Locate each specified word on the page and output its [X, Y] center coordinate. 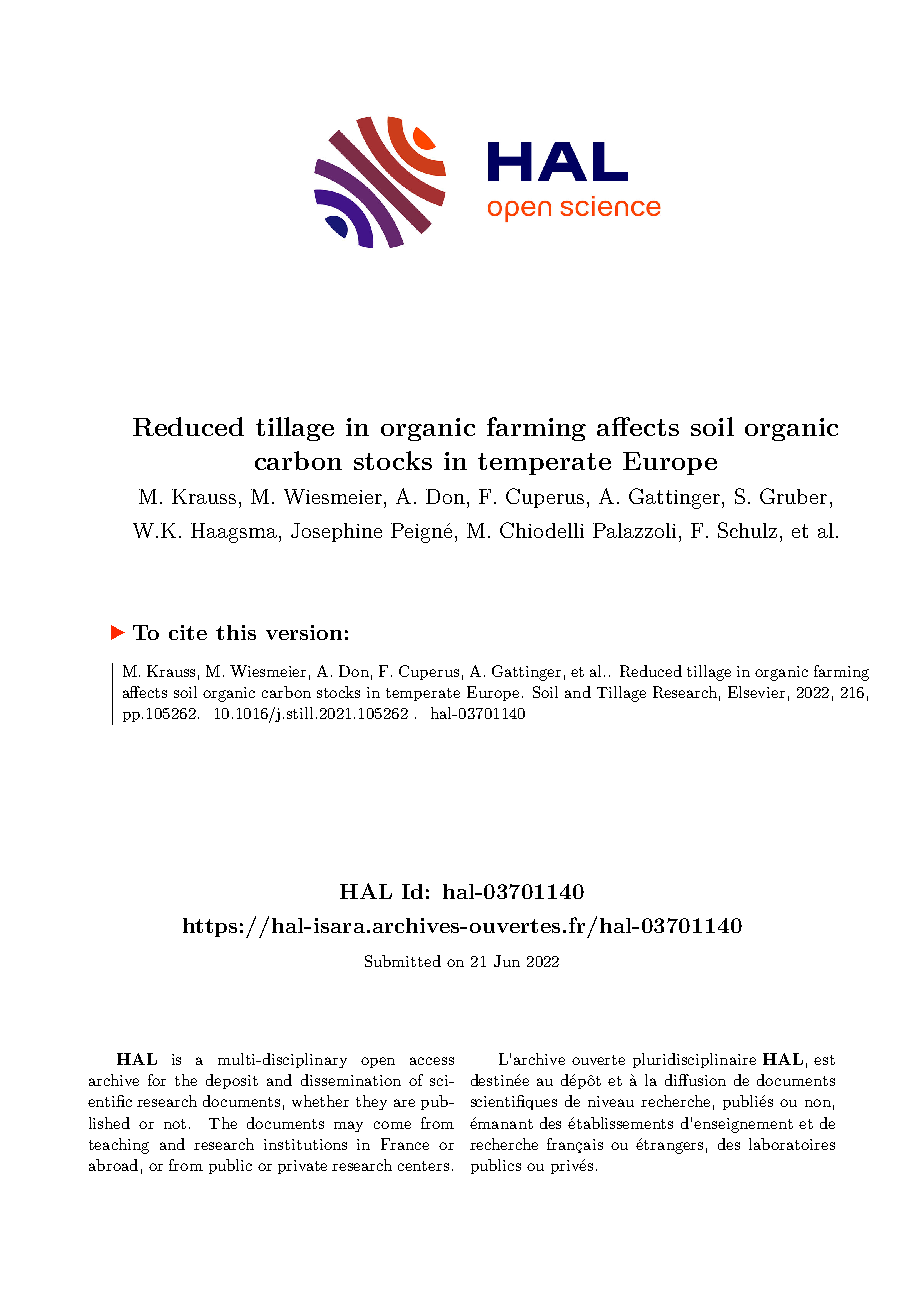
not [175, 1124]
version [304, 632]
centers [423, 1166]
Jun [507, 961]
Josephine [336, 532]
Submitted [403, 961]
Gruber [793, 496]
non [818, 1103]
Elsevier [756, 692]
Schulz [747, 530]
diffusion [695, 1080]
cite [188, 632]
